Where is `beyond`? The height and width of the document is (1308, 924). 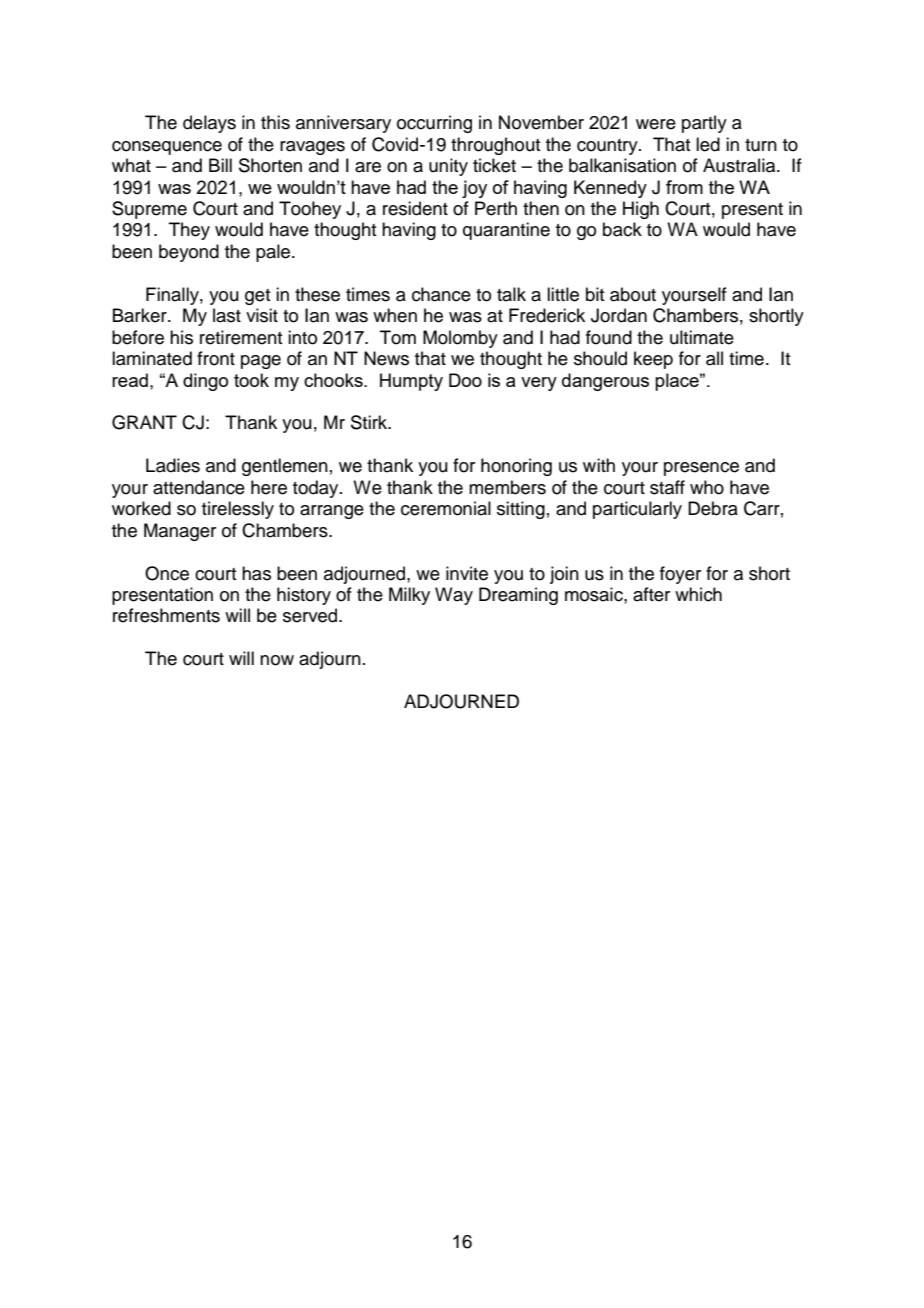 beyond is located at coordinates (189, 253).
